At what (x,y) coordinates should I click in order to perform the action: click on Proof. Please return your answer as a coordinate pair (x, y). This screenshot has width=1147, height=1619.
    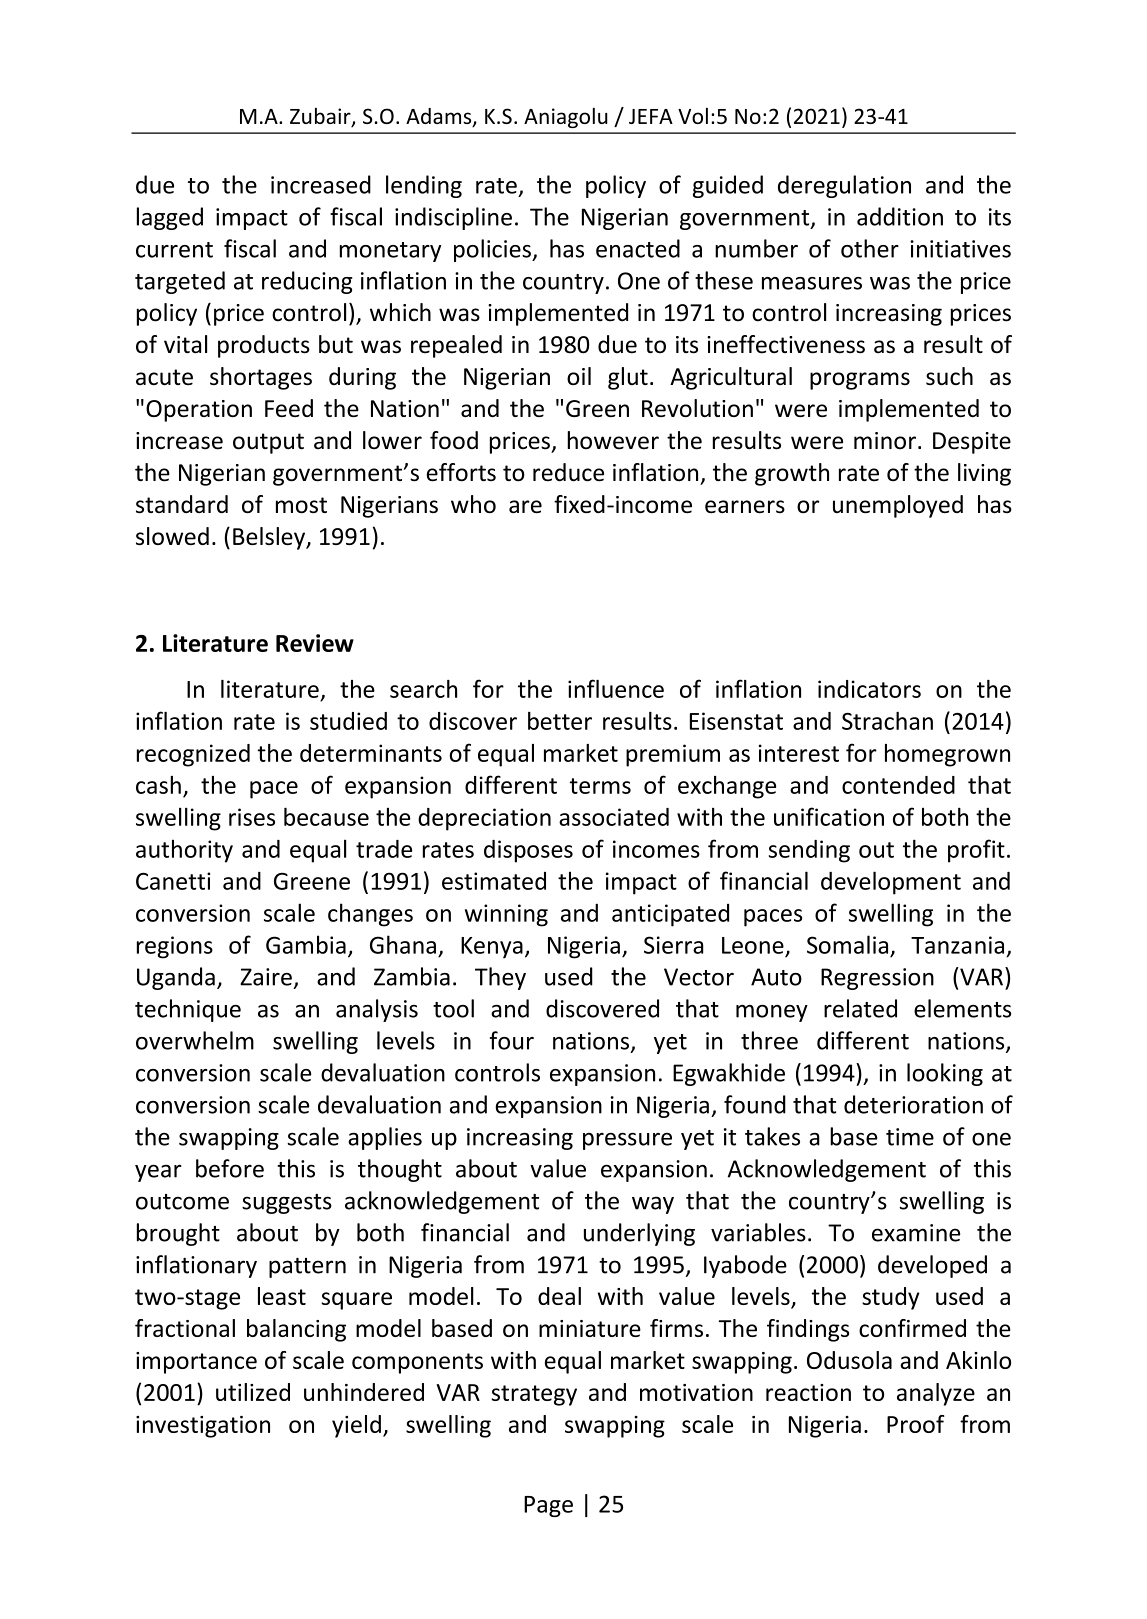
    Looking at the image, I should click on (916, 1424).
